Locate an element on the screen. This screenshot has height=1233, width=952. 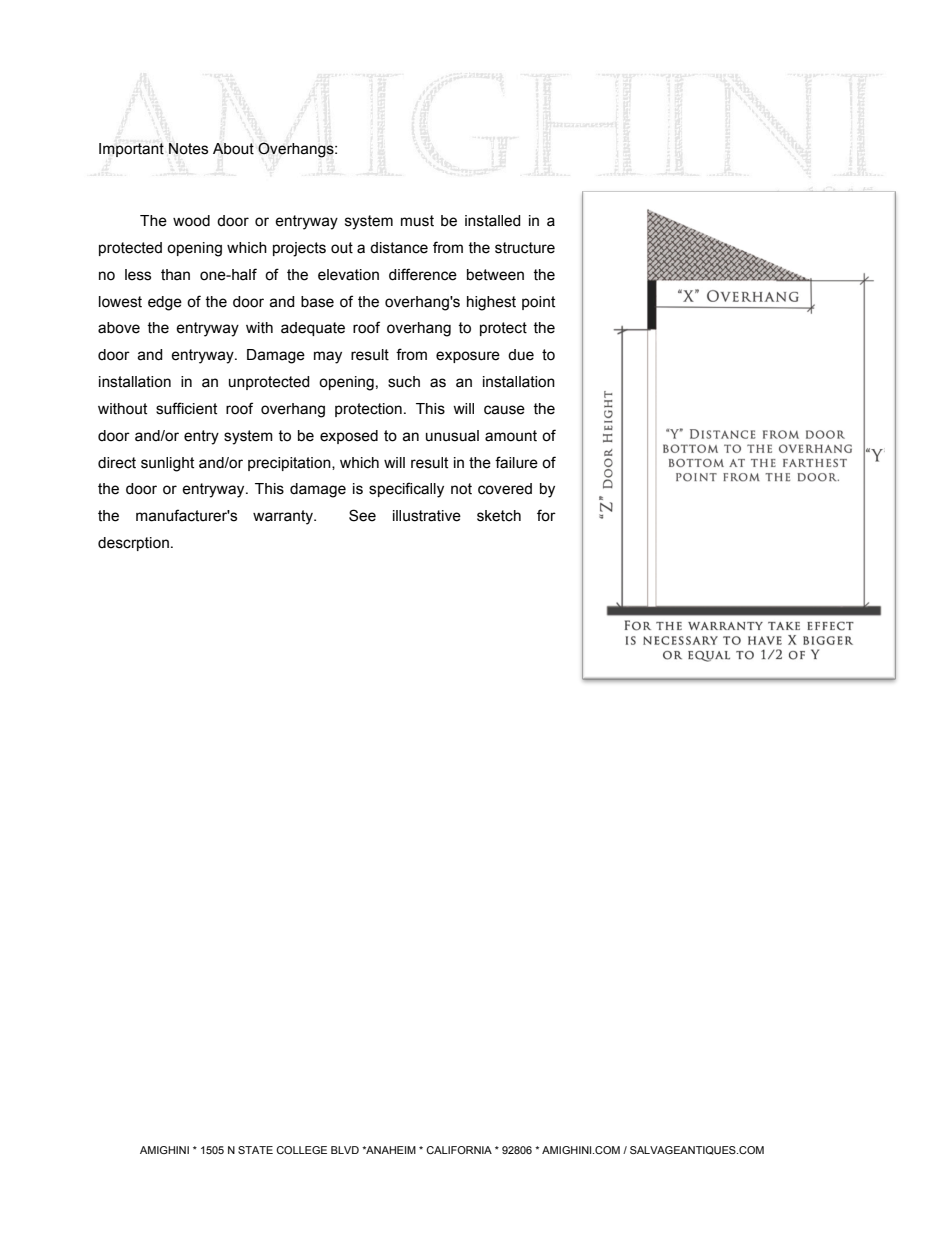
See is located at coordinates (362, 515).
